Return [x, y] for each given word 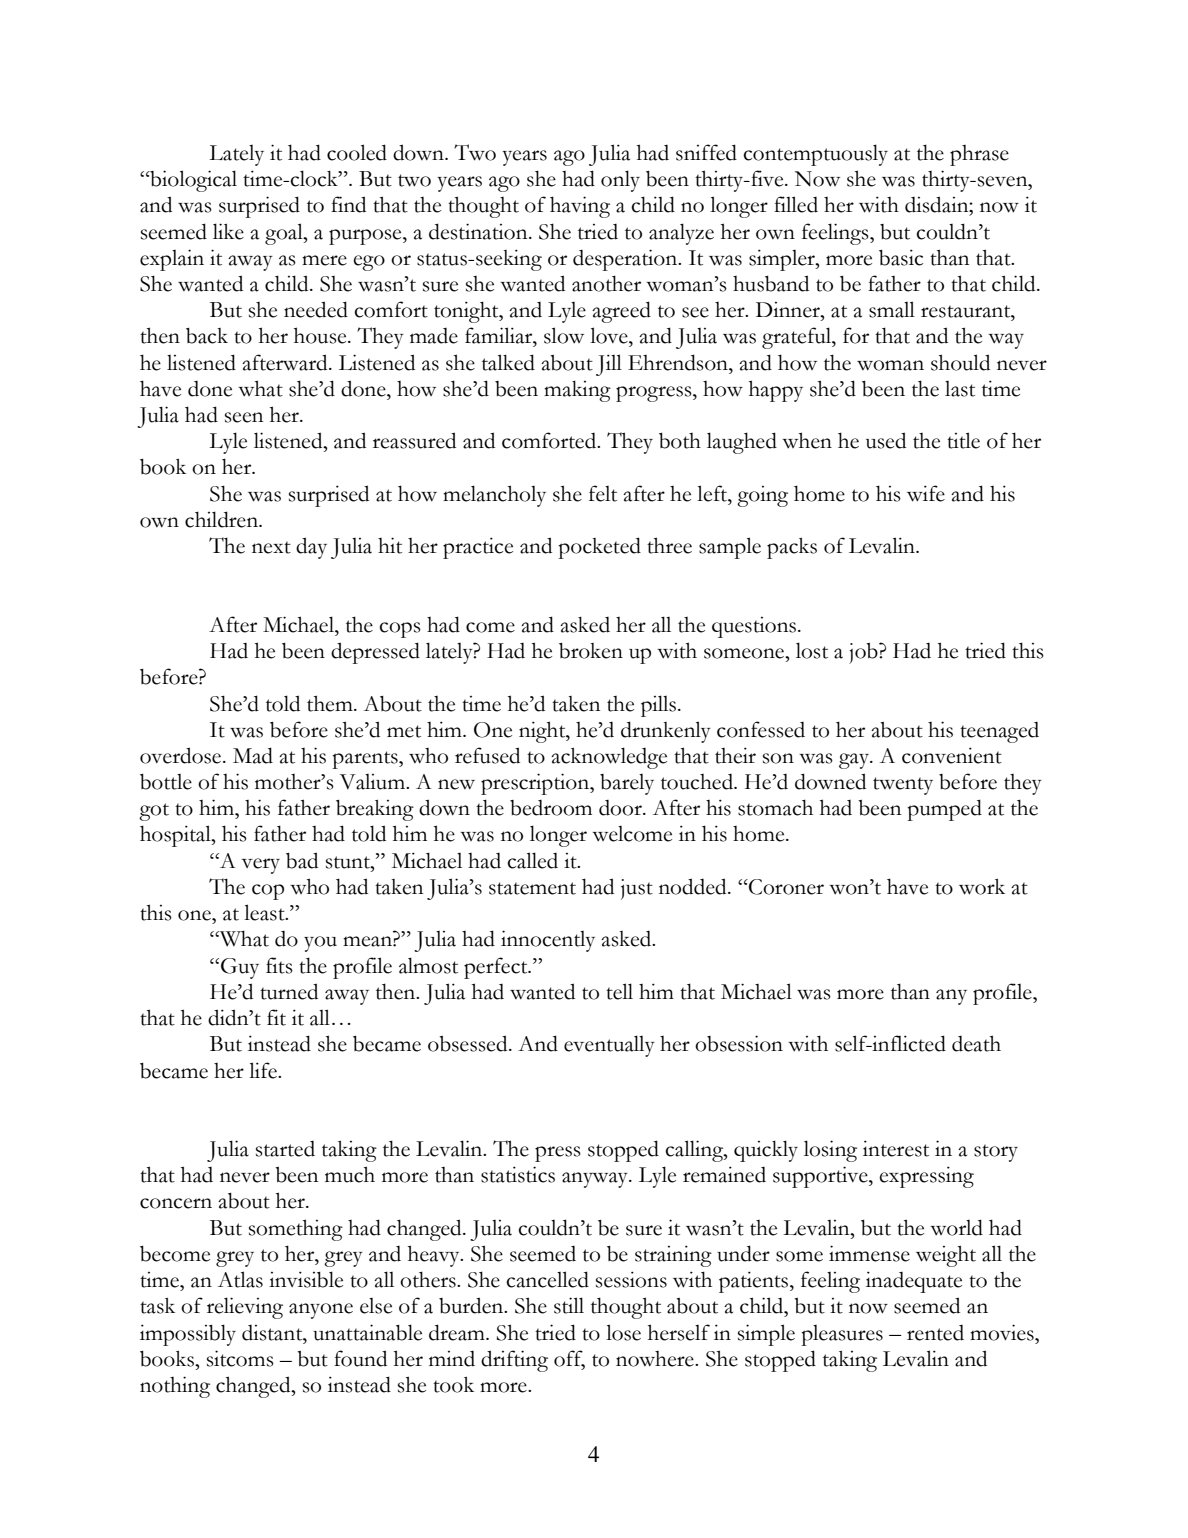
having [580, 207]
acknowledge [609, 758]
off [569, 1359]
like [228, 231]
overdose [182, 755]
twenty [903, 786]
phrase [979, 155]
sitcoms [240, 1358]
